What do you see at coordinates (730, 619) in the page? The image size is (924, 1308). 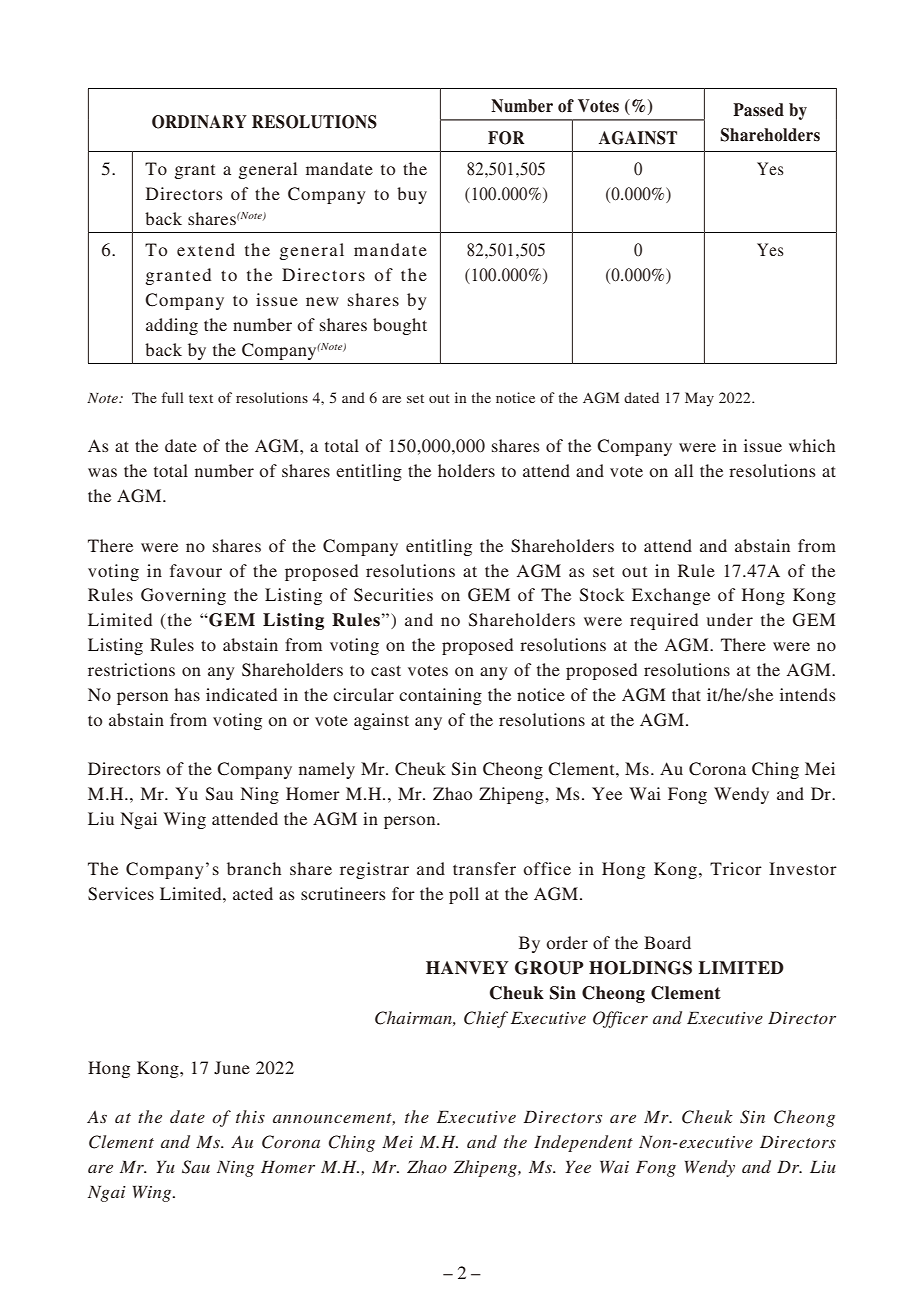 I see `under` at bounding box center [730, 619].
